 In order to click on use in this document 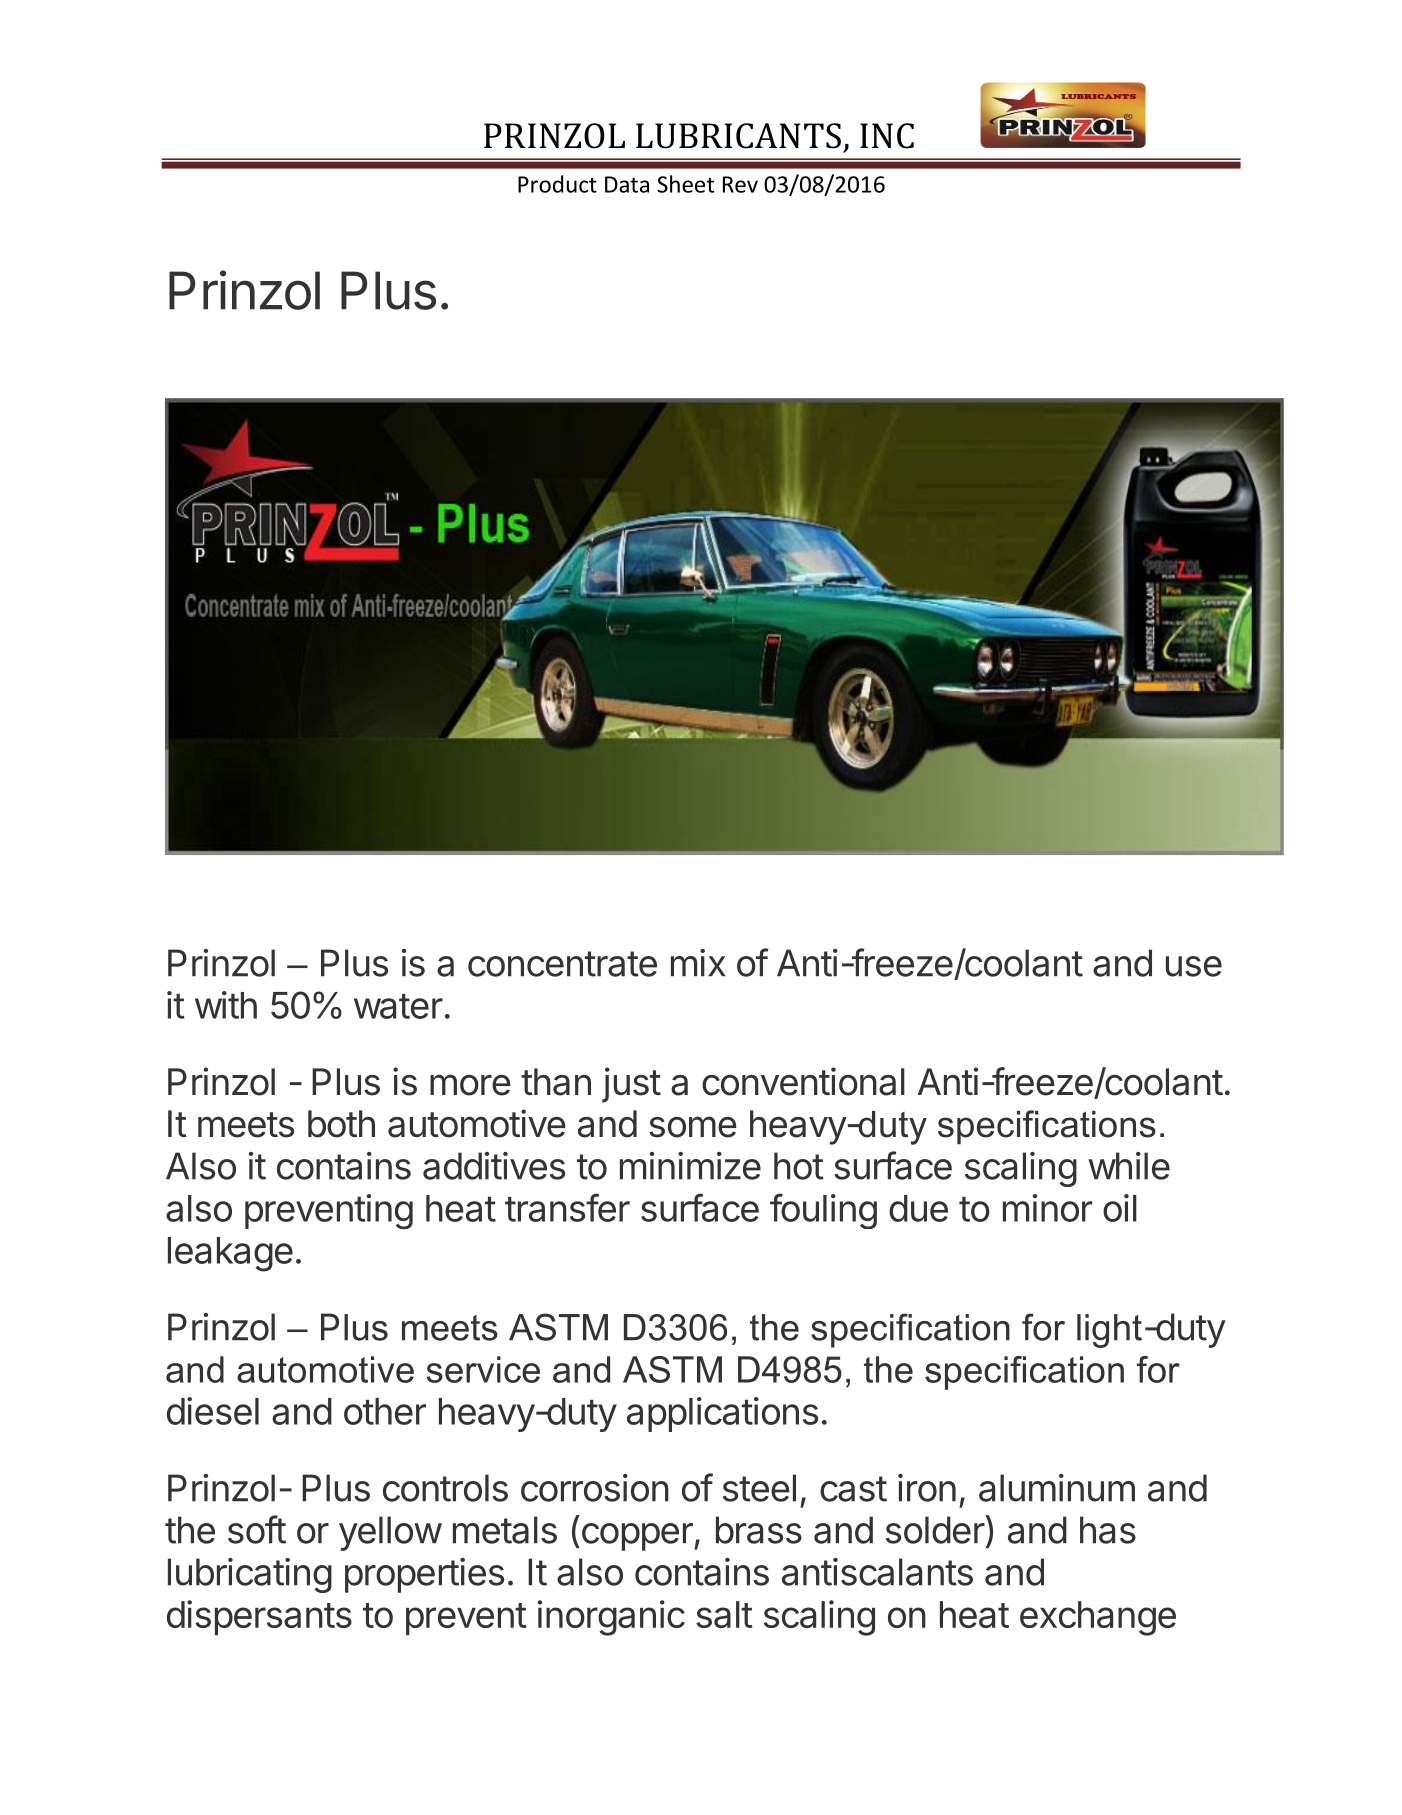, I will do `click(1194, 966)`.
